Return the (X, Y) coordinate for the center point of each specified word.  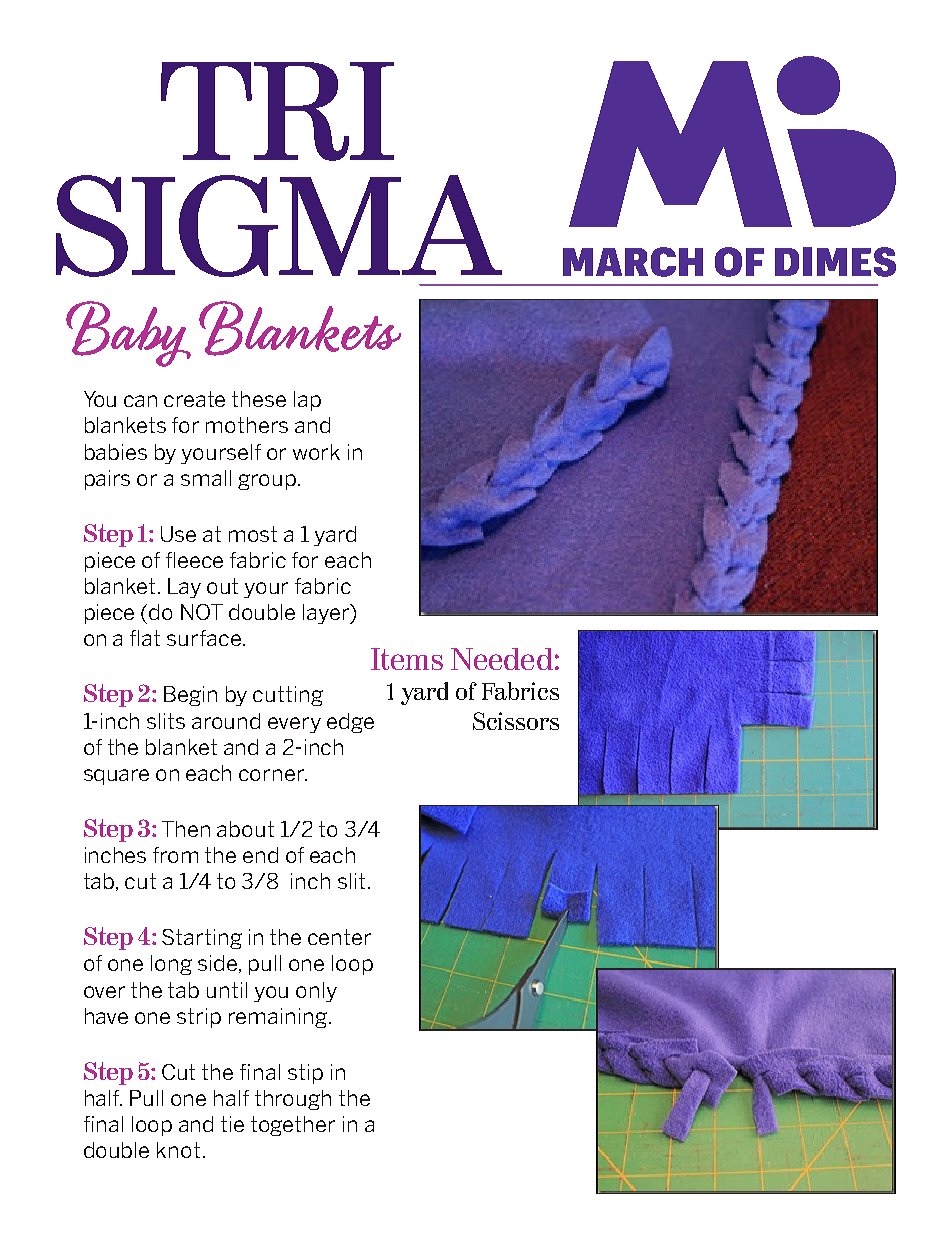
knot (178, 1150)
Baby (128, 334)
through (293, 1100)
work (316, 452)
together (293, 1126)
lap (307, 401)
